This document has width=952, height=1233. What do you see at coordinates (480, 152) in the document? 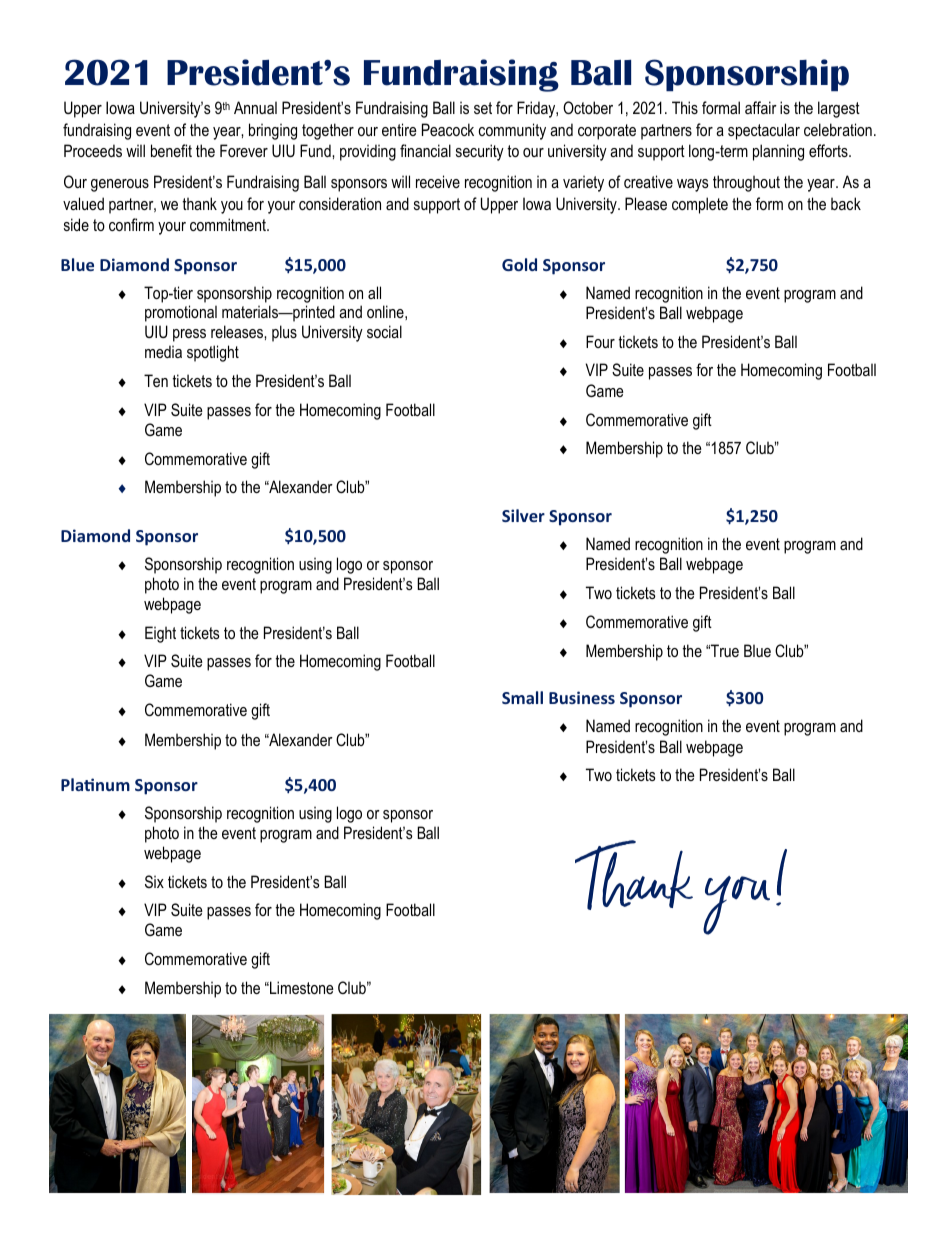
I see `security` at bounding box center [480, 152].
